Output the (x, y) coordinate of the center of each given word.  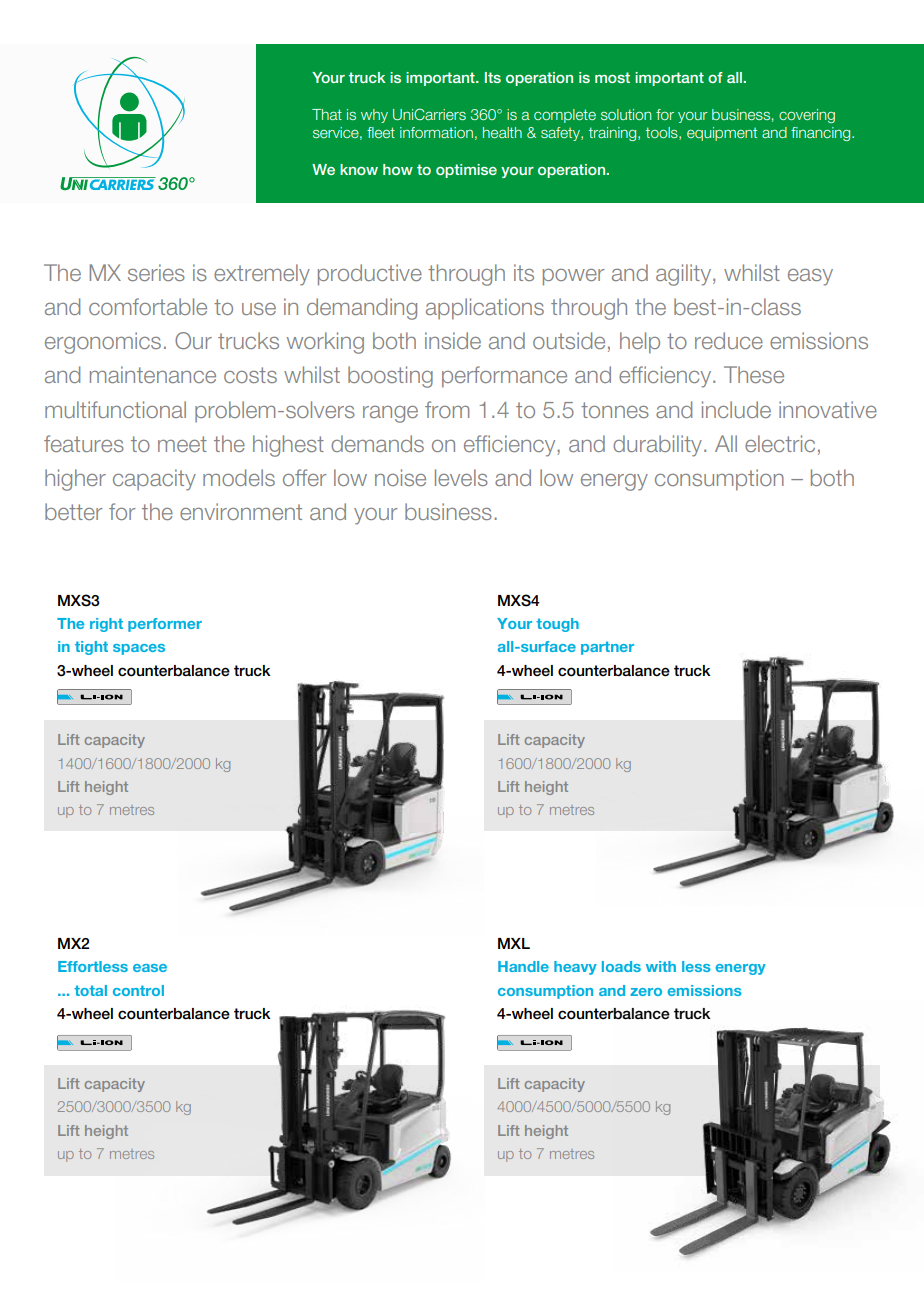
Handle (523, 966)
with (661, 966)
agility (685, 275)
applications (485, 309)
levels (461, 477)
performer (165, 625)
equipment (722, 134)
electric (780, 443)
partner (607, 648)
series (156, 272)
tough (557, 625)
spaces (139, 649)
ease (150, 968)
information (436, 132)
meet (182, 444)
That (327, 114)
